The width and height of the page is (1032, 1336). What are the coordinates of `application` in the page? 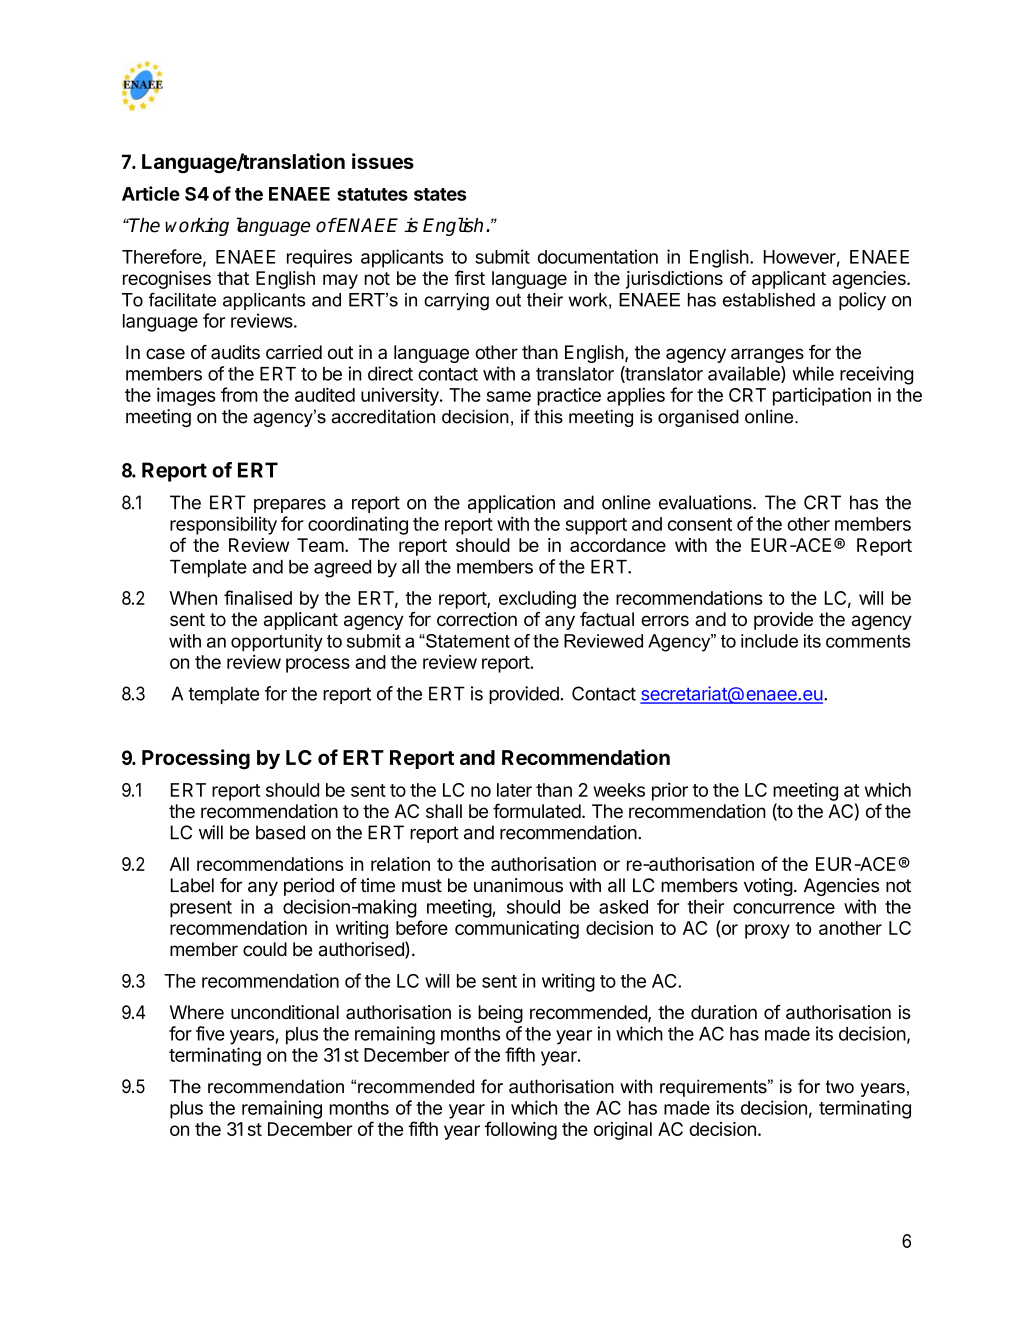 It's located at (511, 504).
